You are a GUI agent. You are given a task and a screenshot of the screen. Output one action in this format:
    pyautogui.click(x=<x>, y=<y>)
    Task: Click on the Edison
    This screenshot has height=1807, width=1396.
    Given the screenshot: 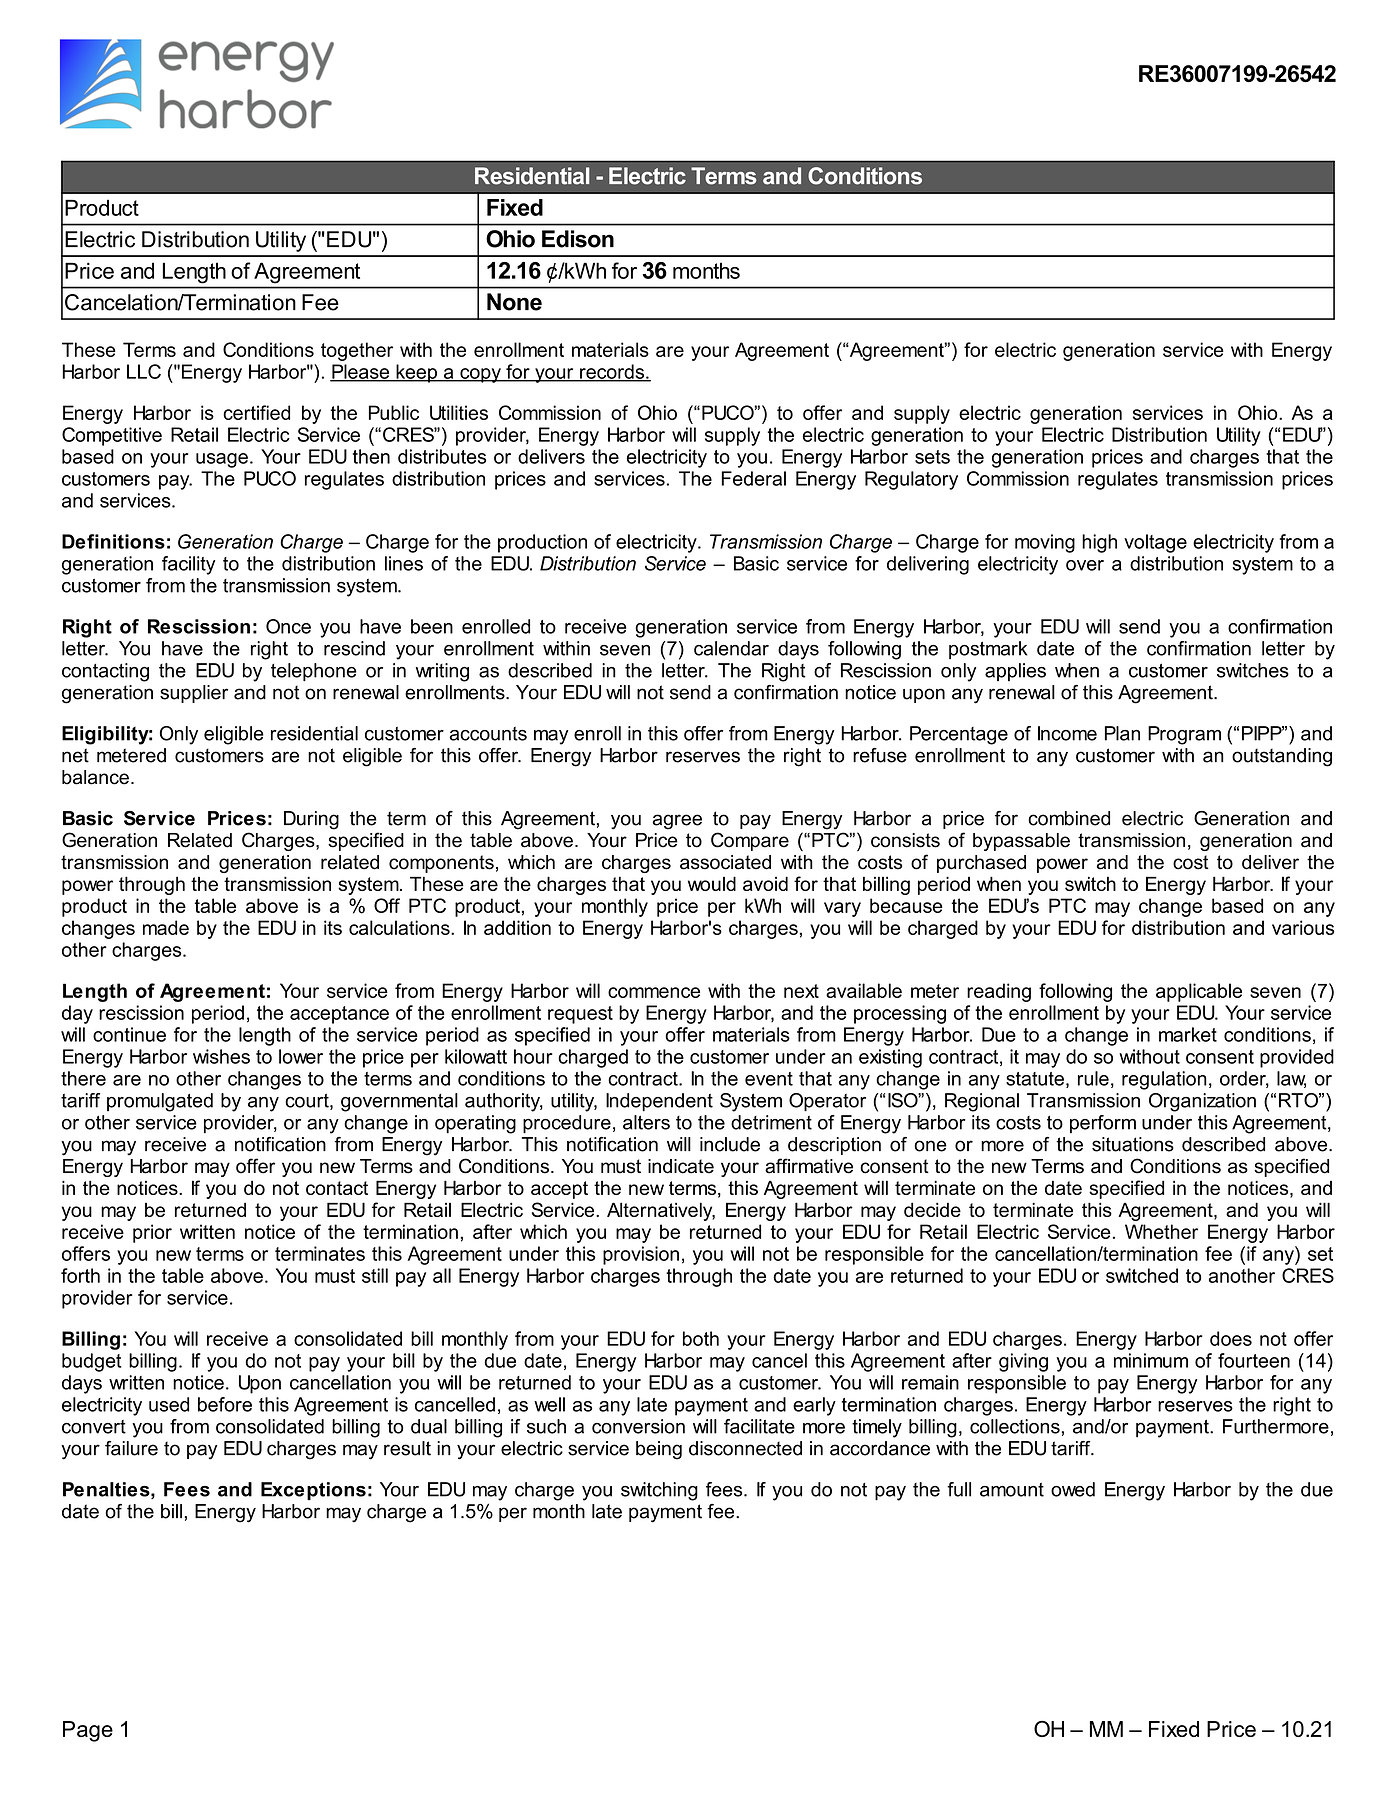 What is the action you would take?
    pyautogui.click(x=578, y=239)
